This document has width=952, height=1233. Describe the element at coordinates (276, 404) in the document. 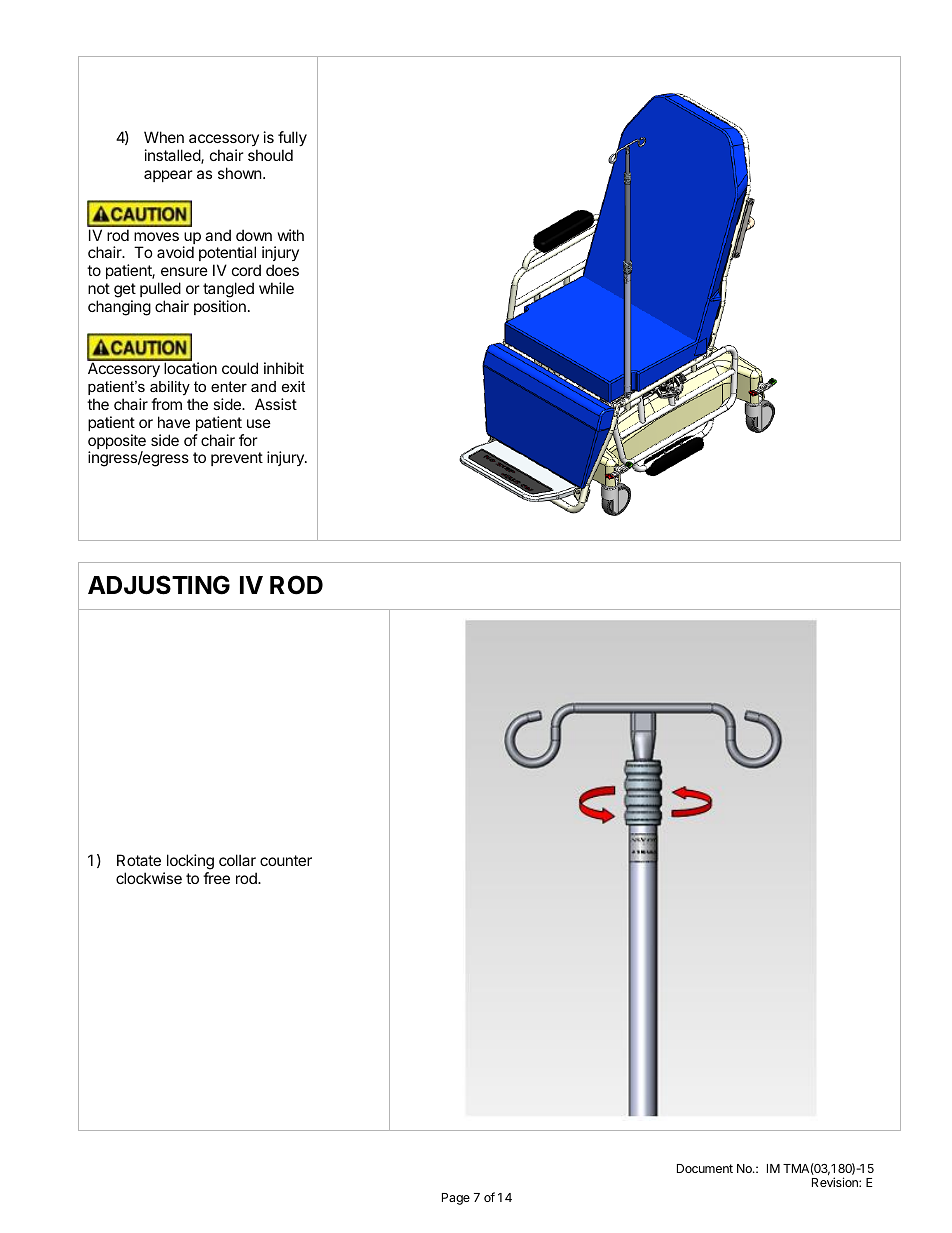

I see `Assist` at that location.
